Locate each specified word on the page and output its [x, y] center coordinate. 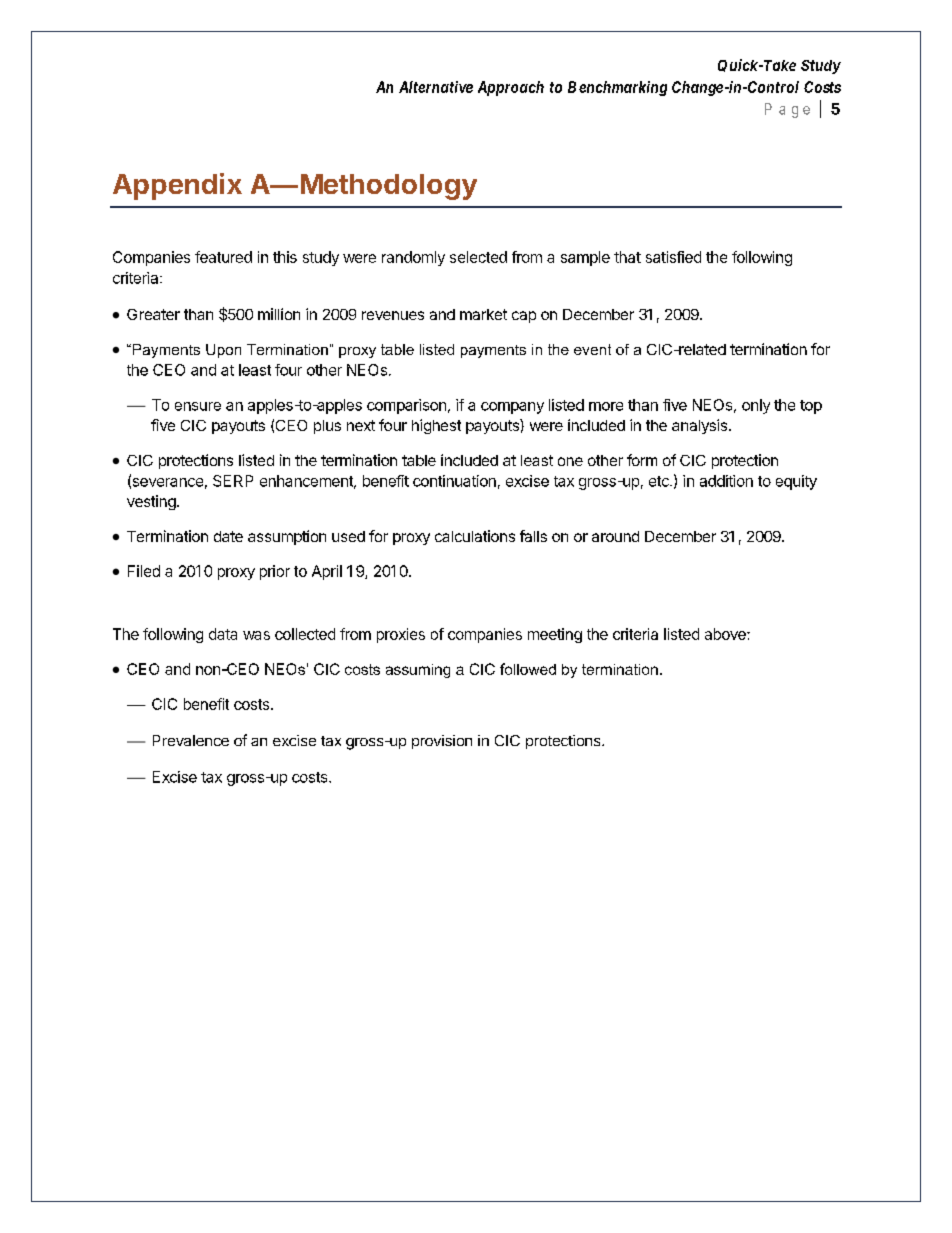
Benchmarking [617, 88]
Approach [511, 88]
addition [726, 481]
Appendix [177, 186]
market [483, 314]
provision [442, 742]
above [726, 634]
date [228, 536]
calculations [475, 536]
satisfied [673, 257]
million [279, 314]
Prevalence [191, 740]
